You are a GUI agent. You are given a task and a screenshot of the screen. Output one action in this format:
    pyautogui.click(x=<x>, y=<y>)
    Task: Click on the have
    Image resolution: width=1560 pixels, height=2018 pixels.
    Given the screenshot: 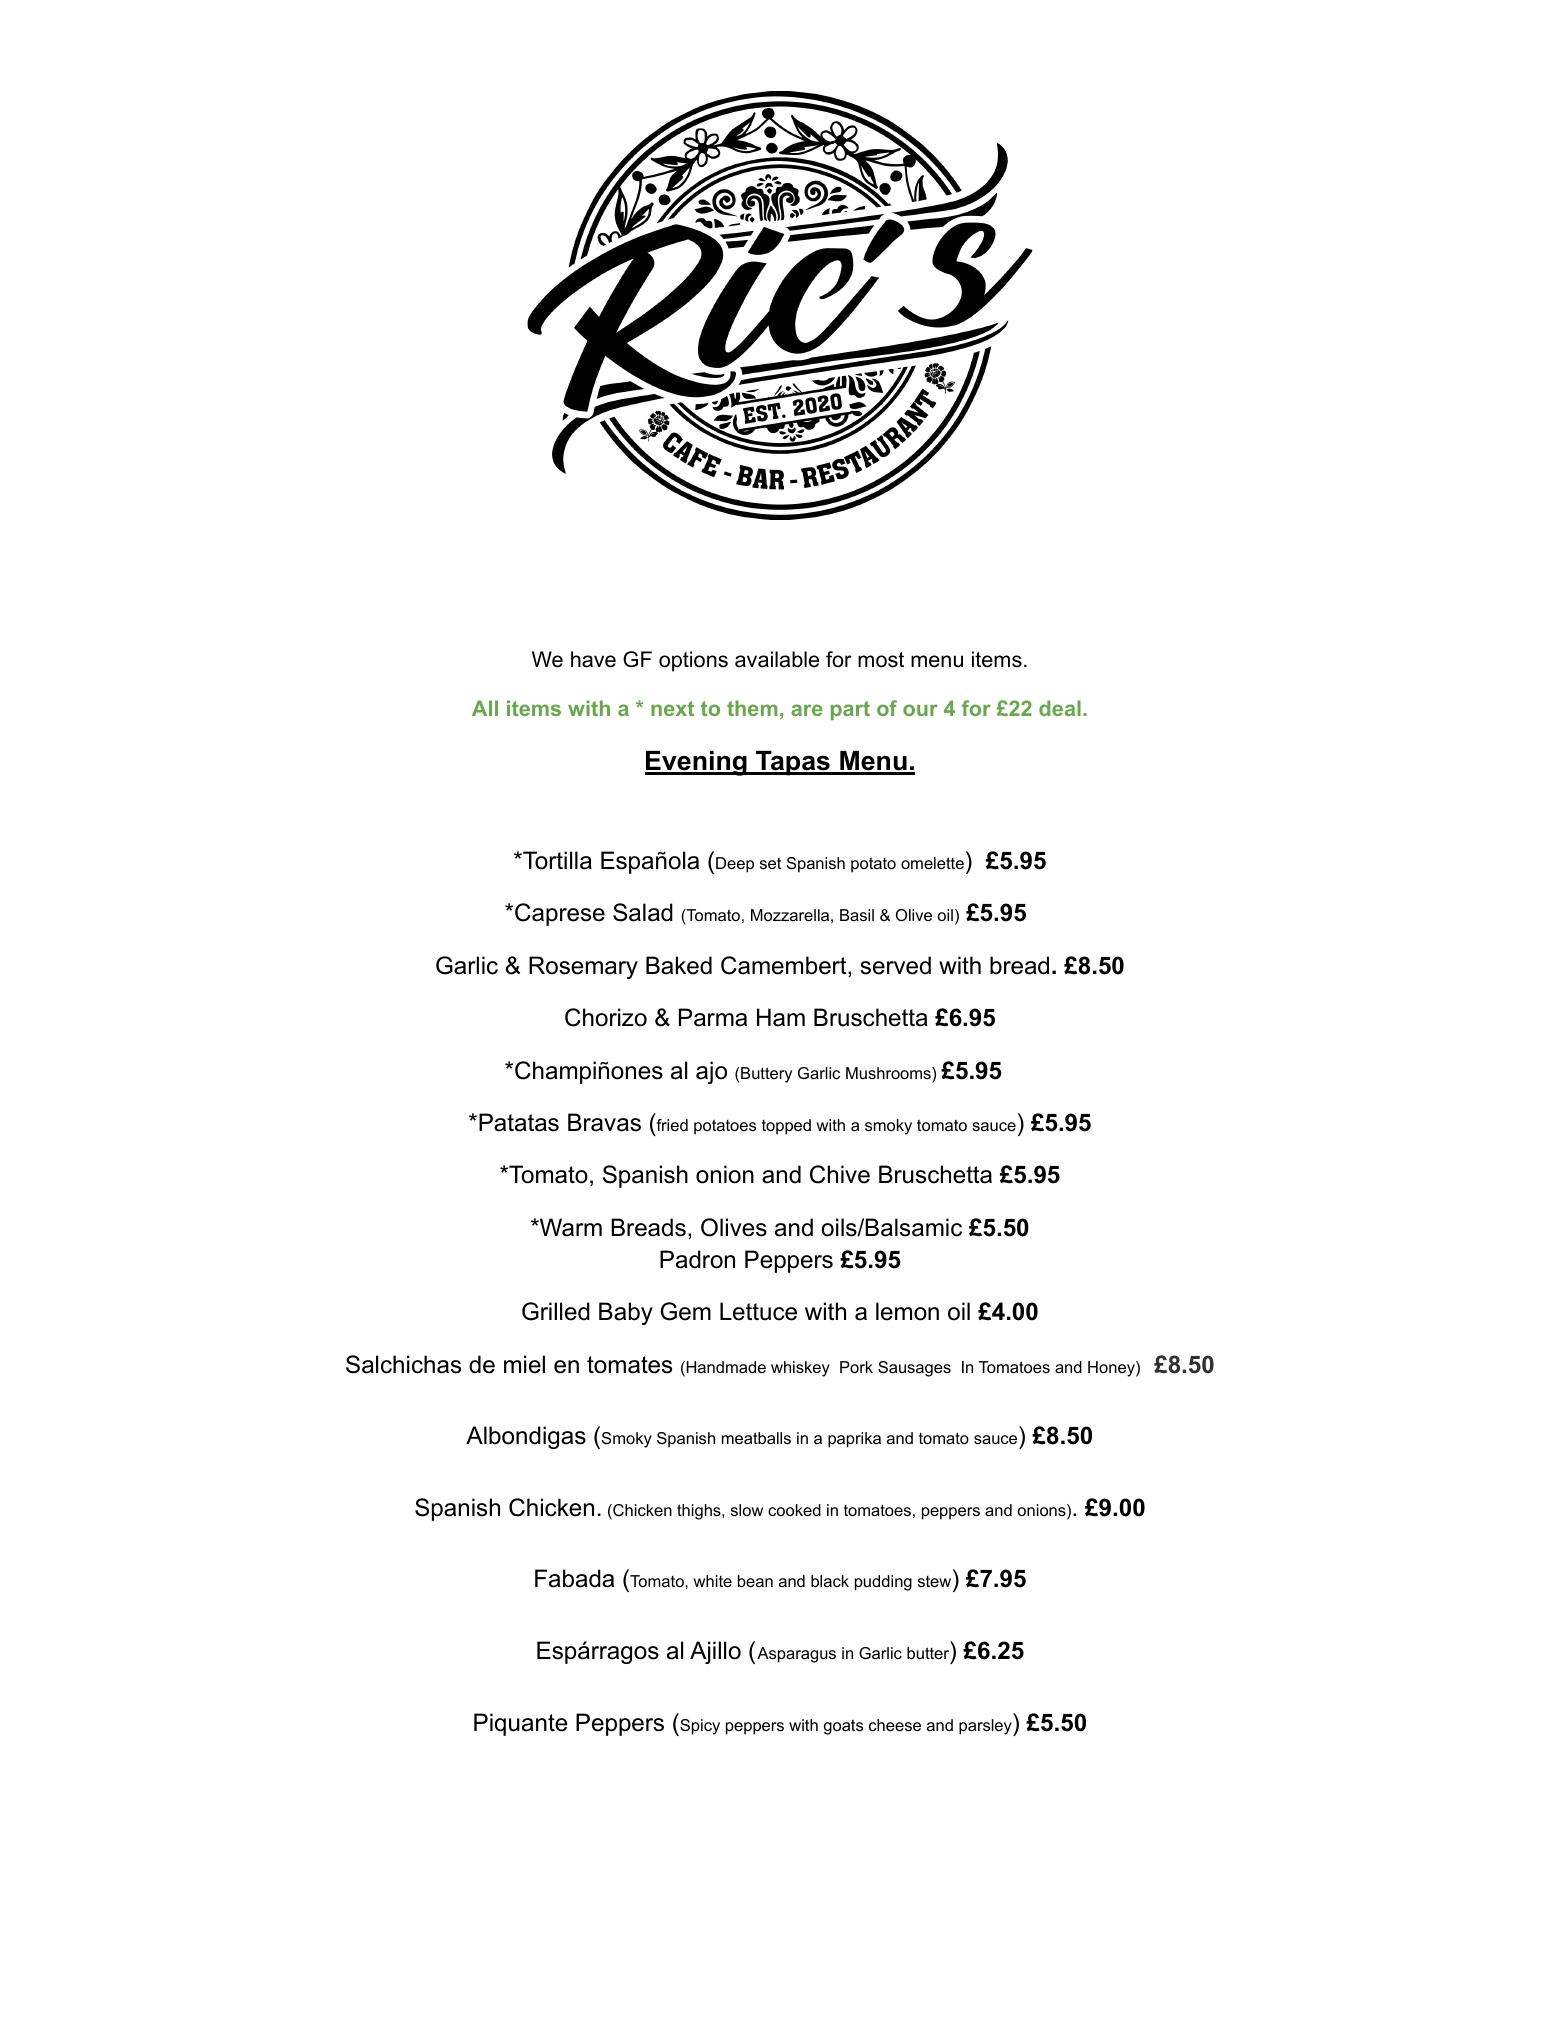 What is the action you would take?
    pyautogui.click(x=593, y=659)
